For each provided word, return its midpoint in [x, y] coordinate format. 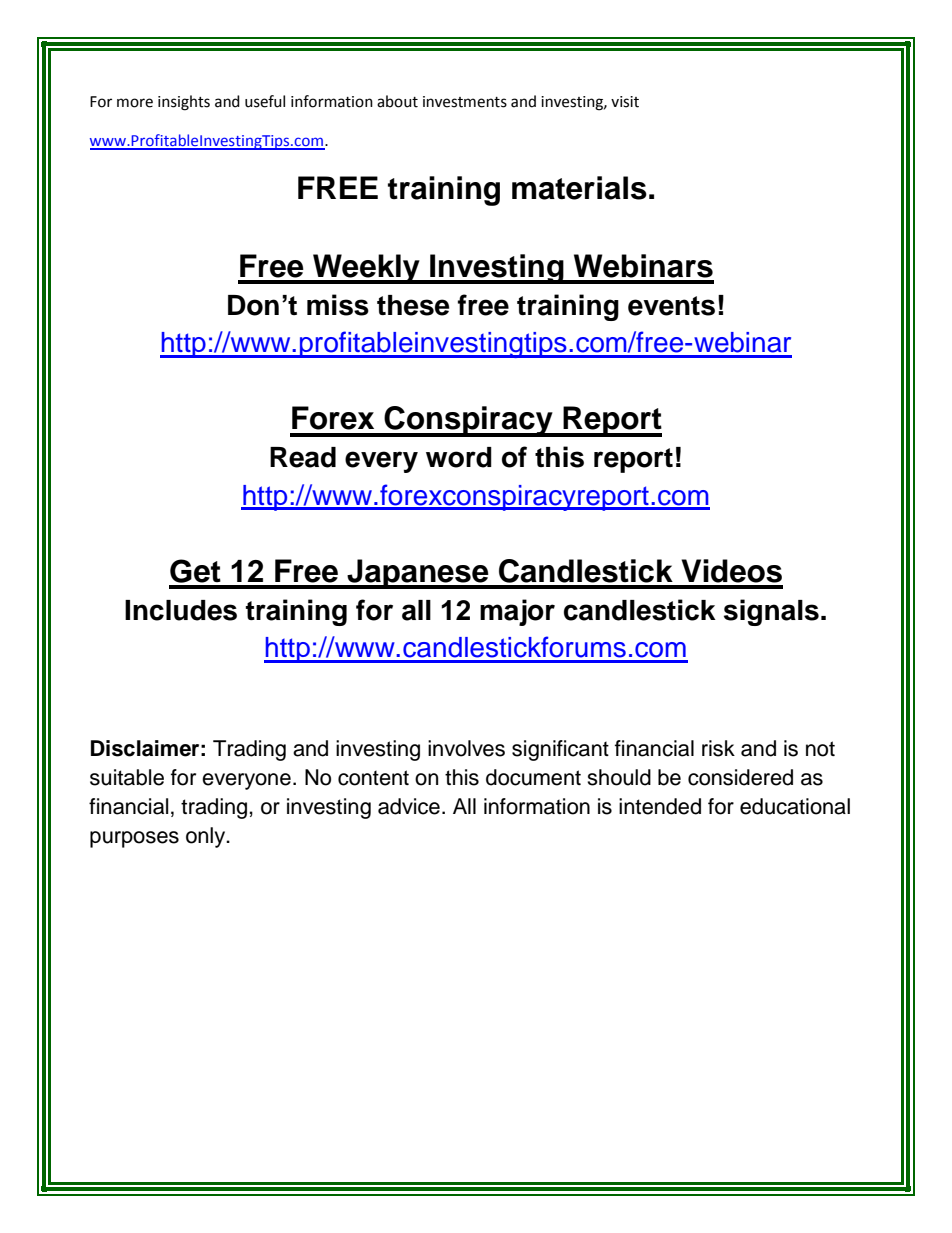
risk [718, 748]
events [671, 306]
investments [465, 102]
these [413, 305]
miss [338, 305]
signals [771, 612]
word [459, 457]
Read [303, 457]
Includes [181, 610]
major [517, 612]
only [207, 837]
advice [409, 806]
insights [184, 103]
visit [625, 102]
